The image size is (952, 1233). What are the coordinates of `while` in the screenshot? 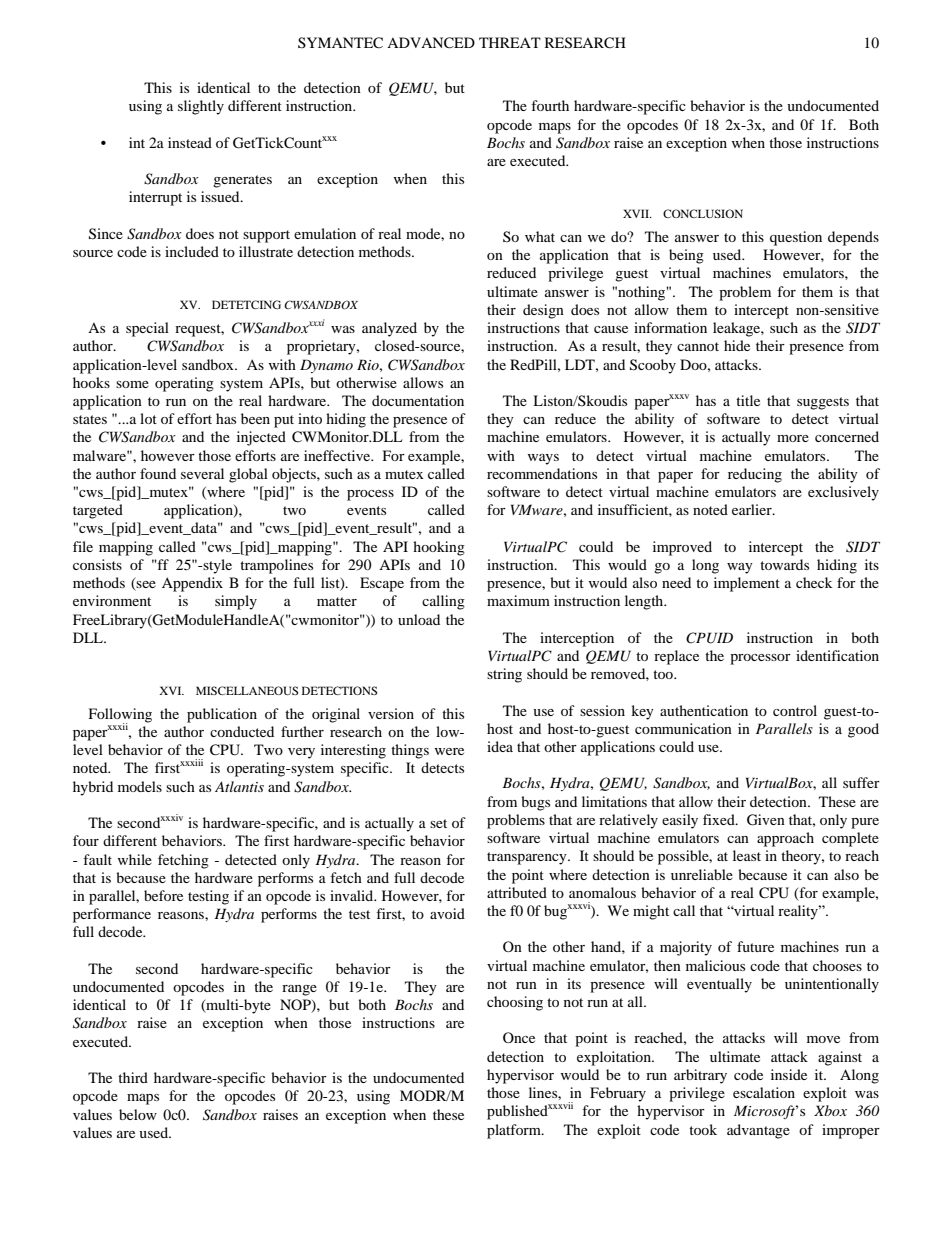 It's located at (135, 859).
